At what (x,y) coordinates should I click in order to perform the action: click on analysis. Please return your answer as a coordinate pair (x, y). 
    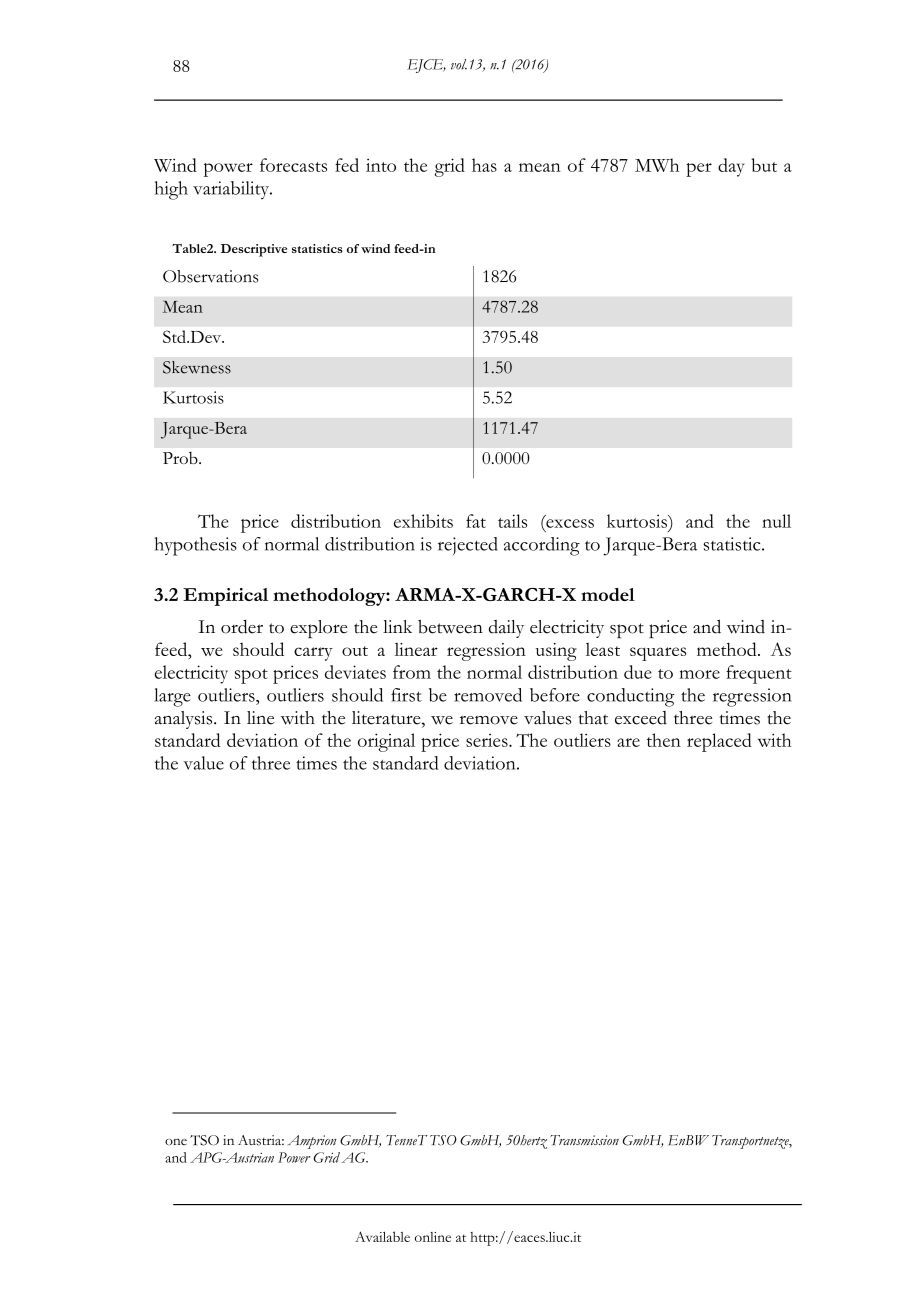
    Looking at the image, I should click on (185, 720).
